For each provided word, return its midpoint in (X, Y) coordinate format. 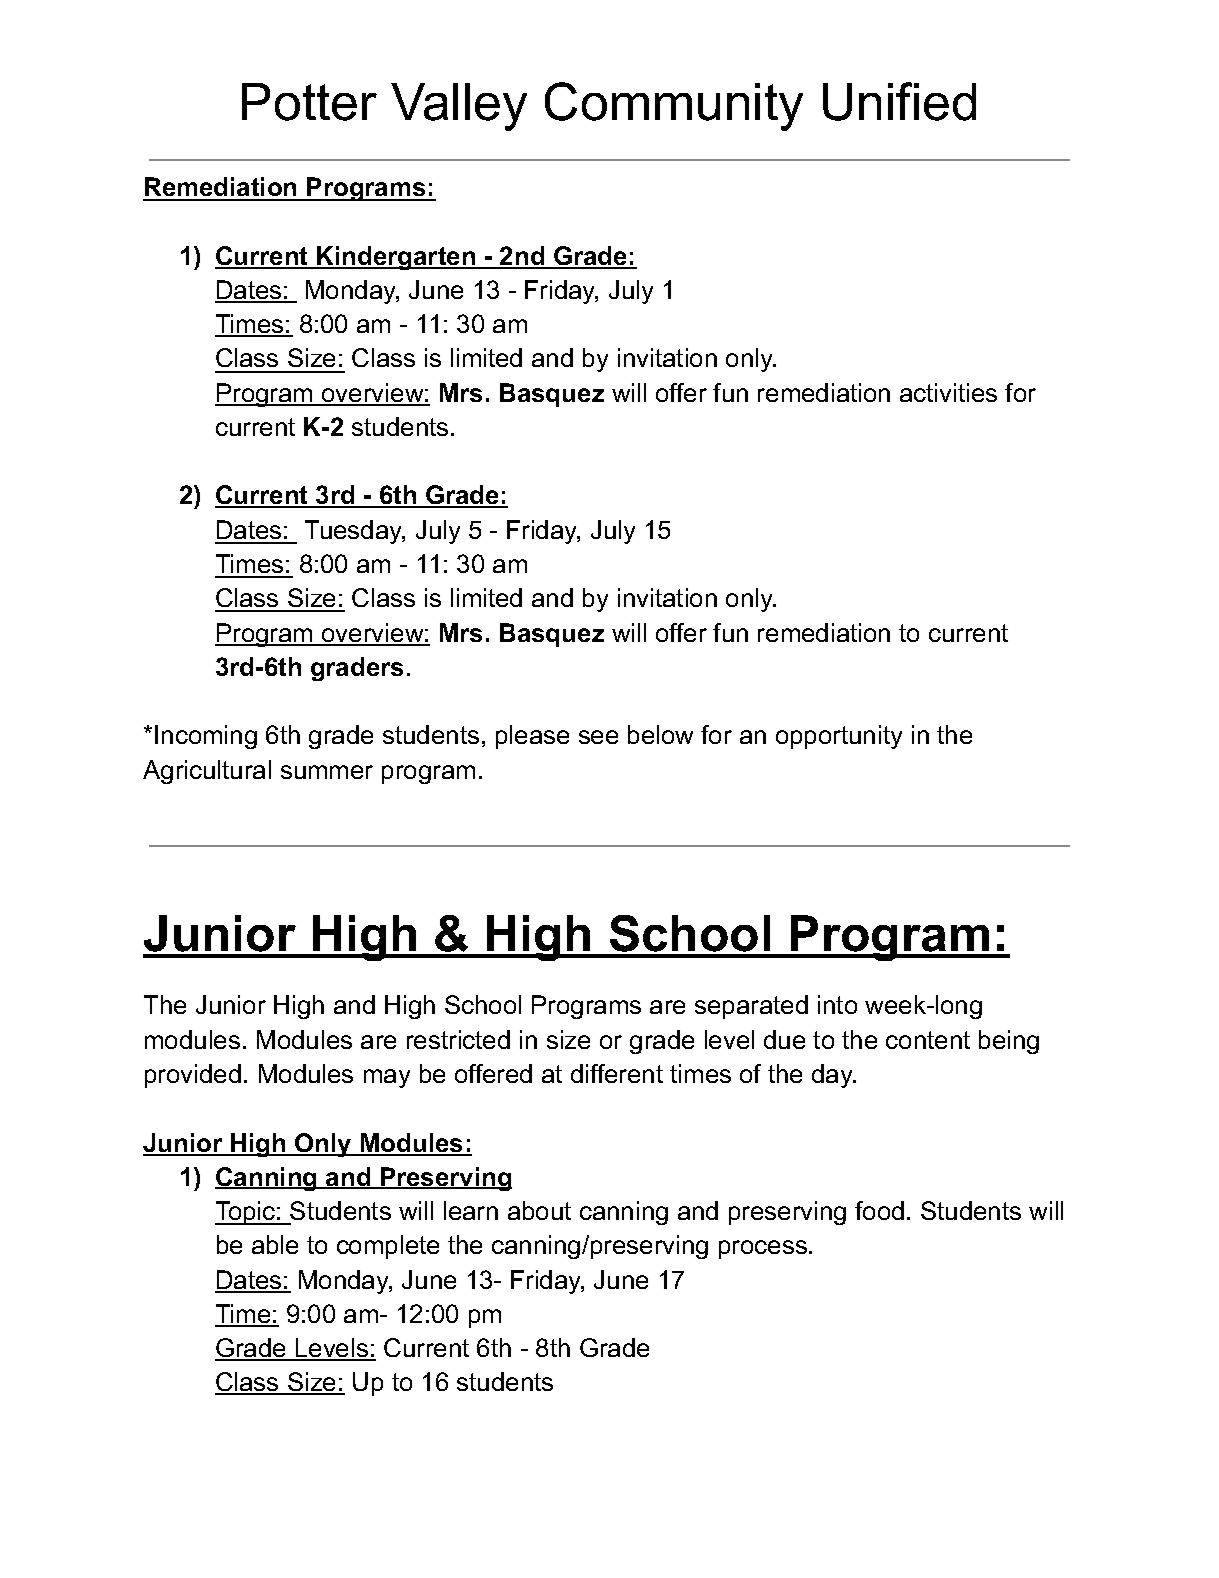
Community (674, 106)
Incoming (206, 737)
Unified (899, 101)
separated (751, 1007)
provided (193, 1076)
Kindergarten (396, 258)
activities (948, 392)
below (660, 734)
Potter (309, 102)
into (837, 1004)
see (598, 737)
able (275, 1244)
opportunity (839, 737)
